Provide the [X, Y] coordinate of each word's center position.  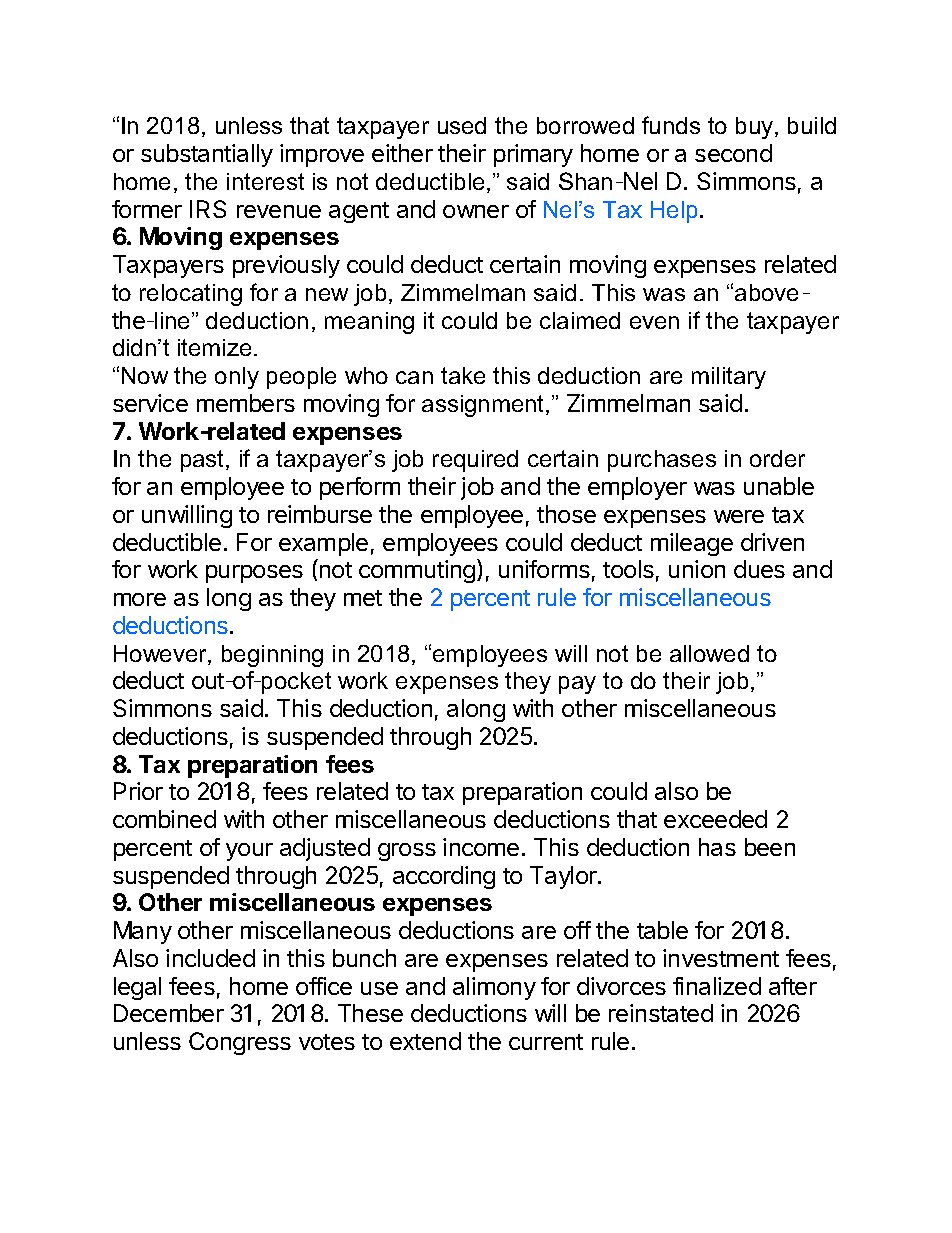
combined [164, 819]
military [729, 378]
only [237, 378]
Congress [240, 1043]
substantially [207, 155]
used [462, 125]
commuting [417, 571]
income [481, 847]
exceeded [715, 819]
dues [759, 569]
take [463, 375]
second [733, 153]
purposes [254, 574]
